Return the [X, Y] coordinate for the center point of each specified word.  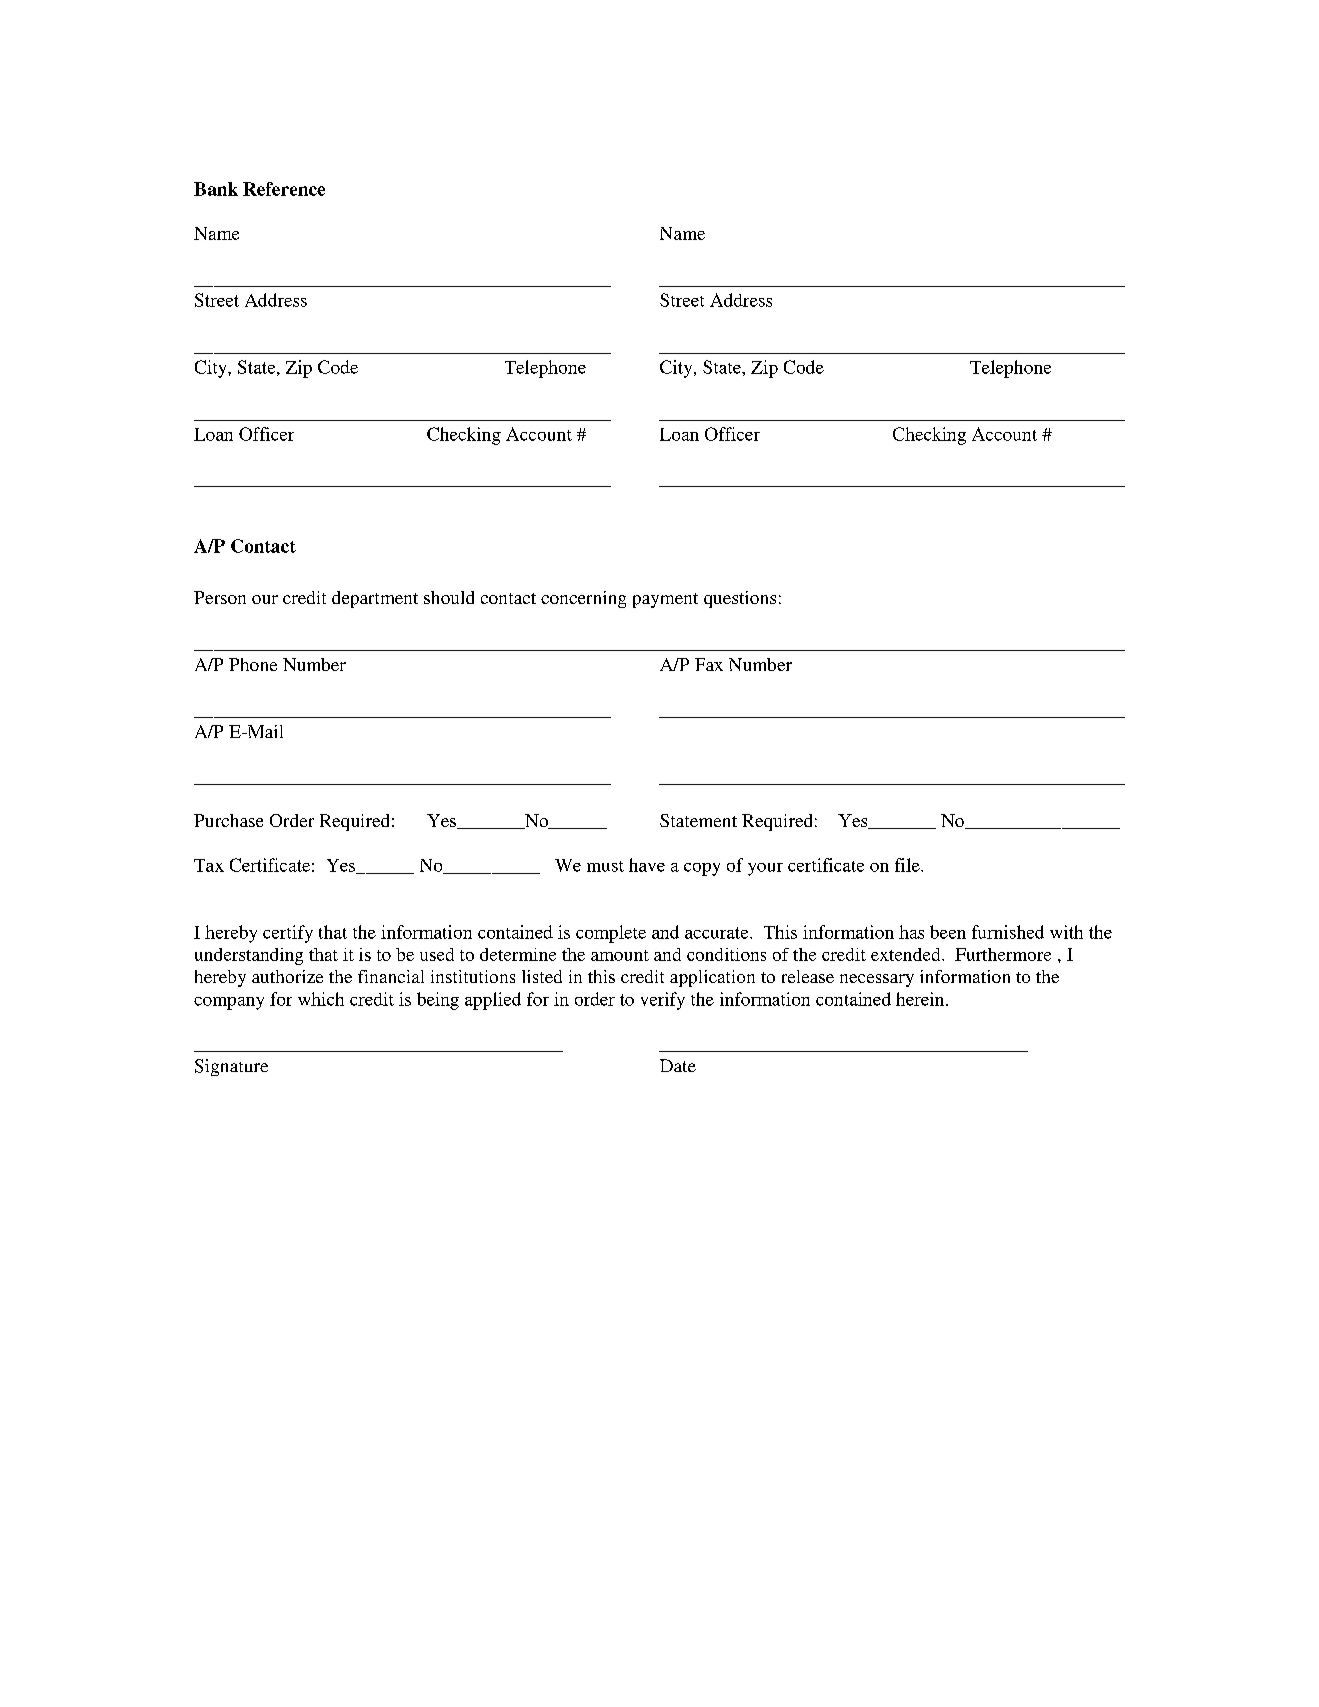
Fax [709, 664]
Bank [216, 189]
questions [740, 599]
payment [665, 600]
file [908, 865]
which [321, 999]
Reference [284, 189]
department [375, 599]
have [647, 865]
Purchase [228, 820]
